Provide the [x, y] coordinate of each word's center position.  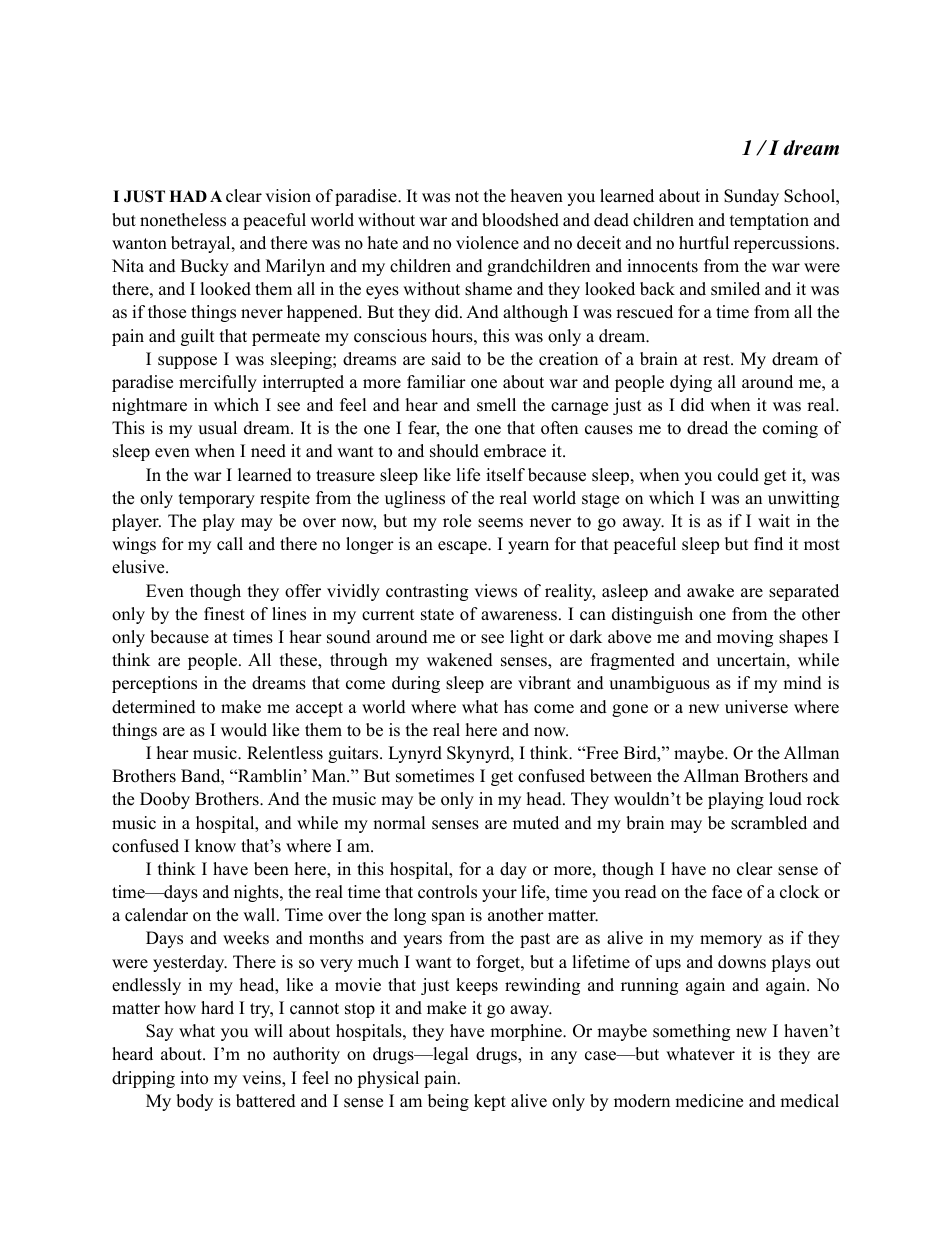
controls [447, 892]
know [215, 846]
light [527, 638]
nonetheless [183, 220]
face [727, 892]
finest [224, 614]
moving [745, 638]
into [194, 1078]
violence [487, 243]
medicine [709, 1101]
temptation [769, 221]
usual [217, 428]
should [454, 451]
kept [490, 1102]
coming [790, 429]
